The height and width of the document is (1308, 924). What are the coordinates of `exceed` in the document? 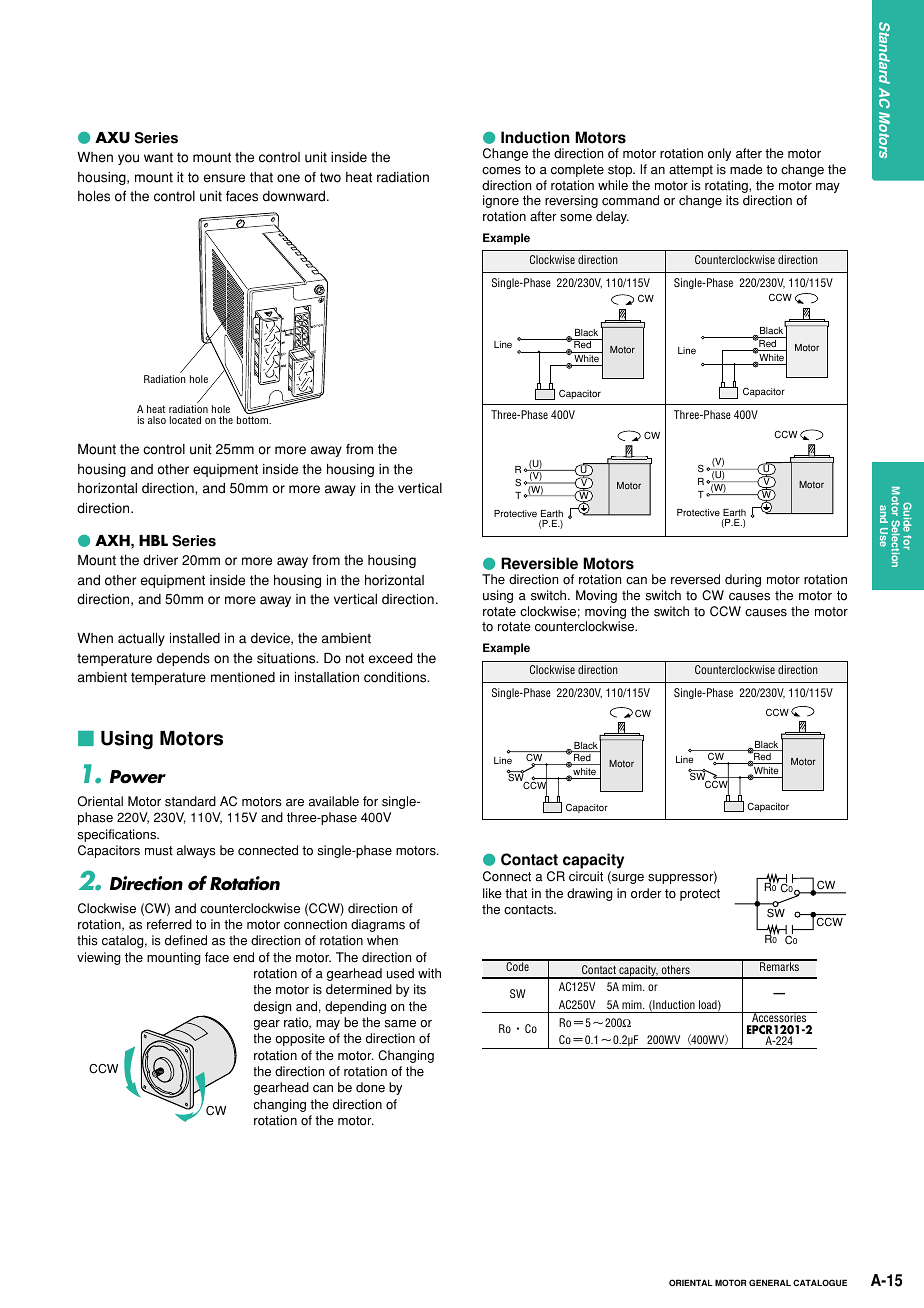 It's located at (390, 658).
